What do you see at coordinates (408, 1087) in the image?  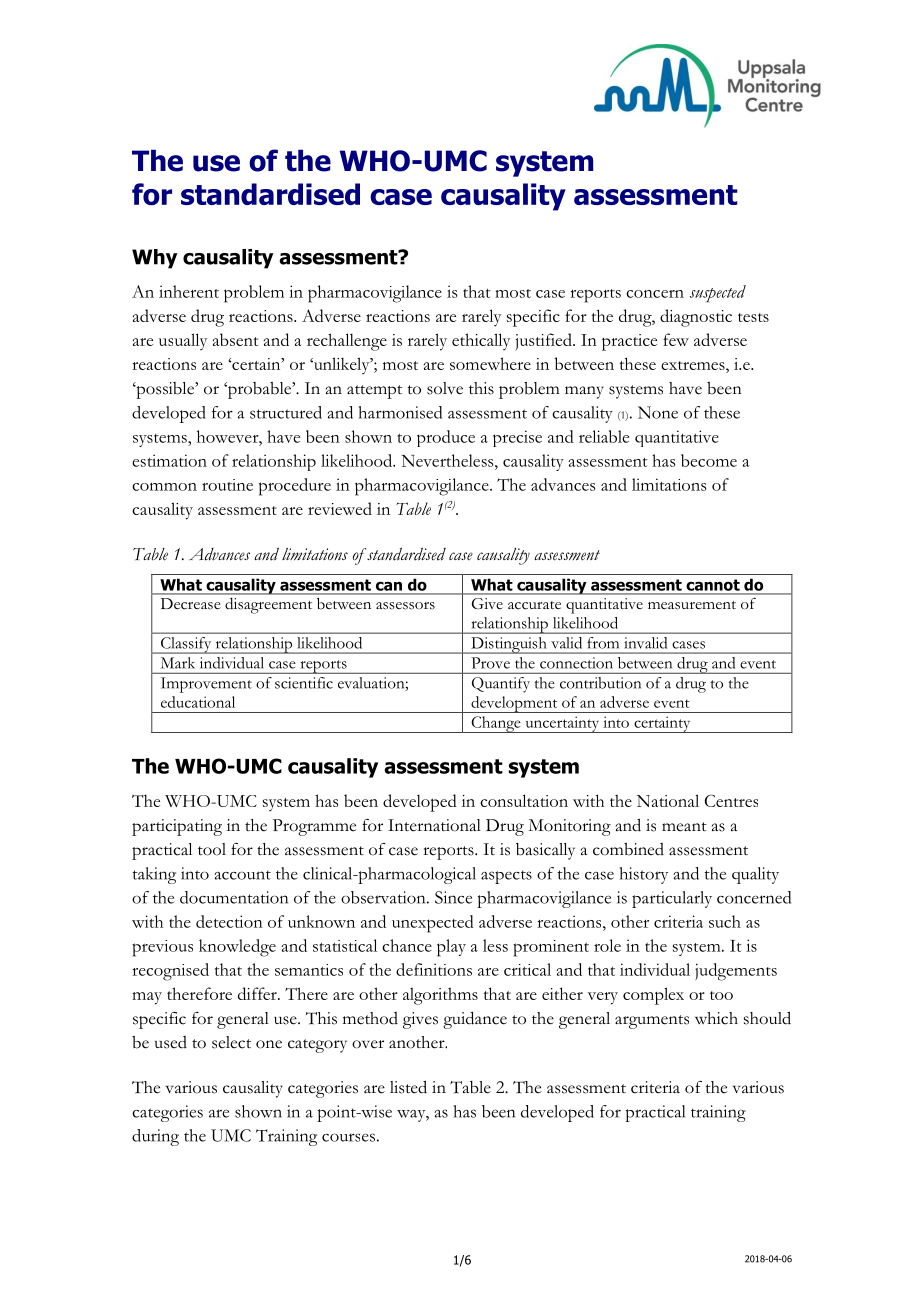 I see `listed` at bounding box center [408, 1087].
